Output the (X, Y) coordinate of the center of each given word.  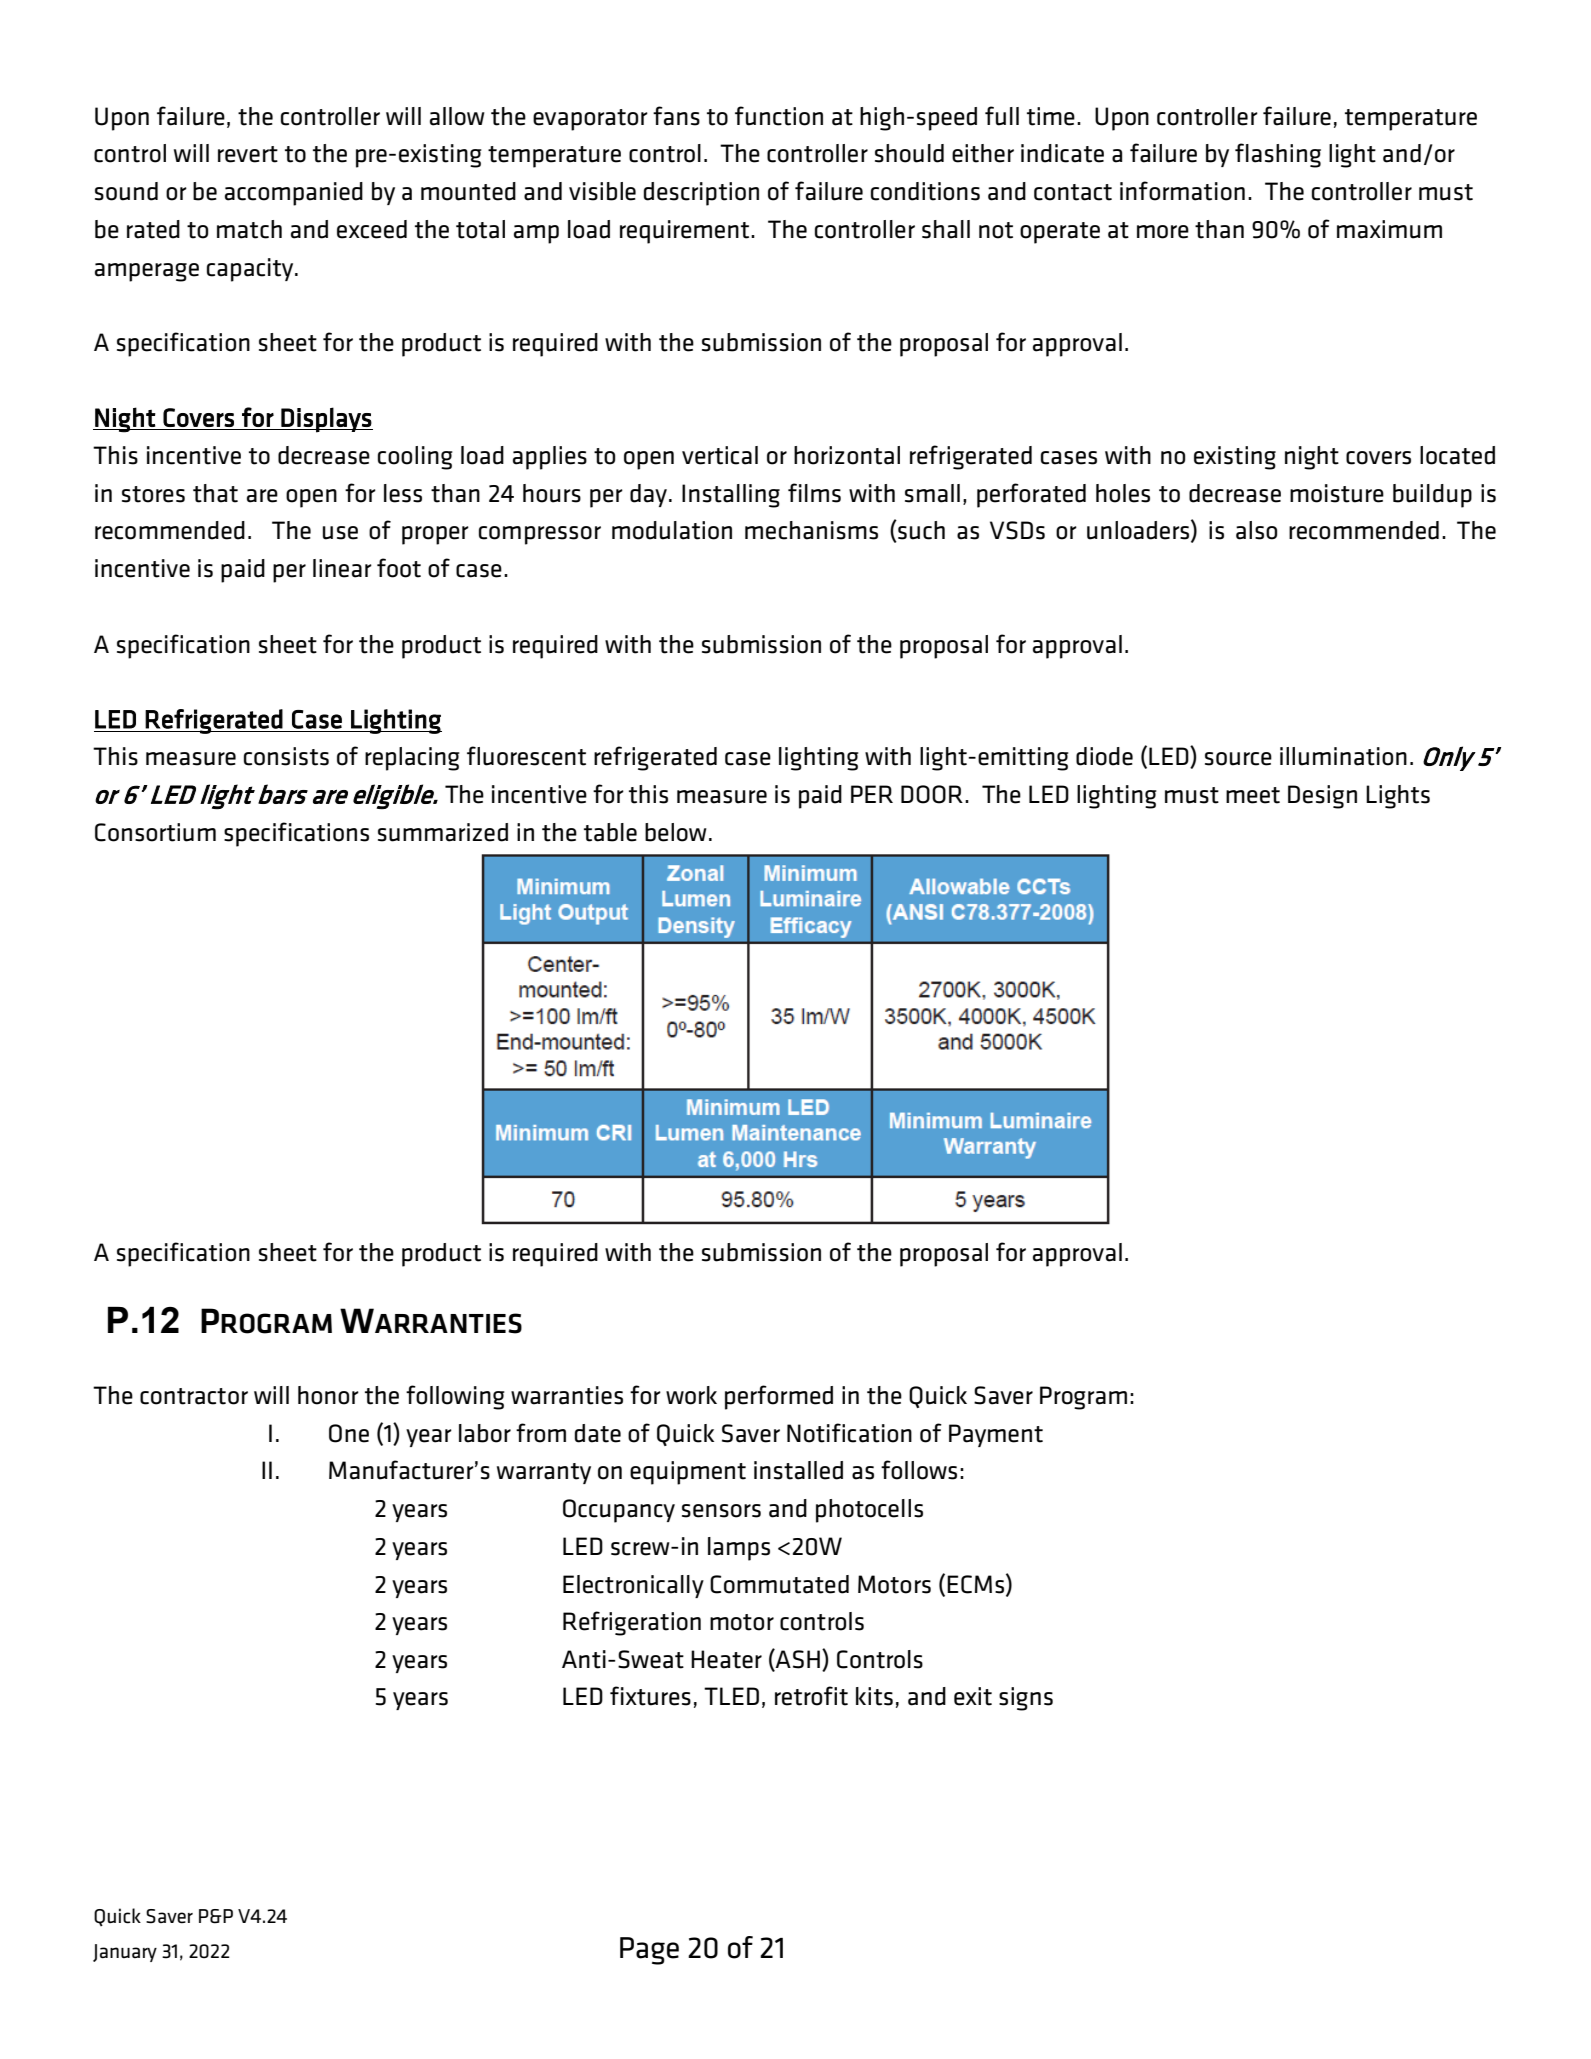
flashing (1278, 155)
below (676, 832)
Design (1322, 797)
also (1256, 530)
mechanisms (811, 530)
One (349, 1433)
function (779, 116)
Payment (996, 1435)
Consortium (155, 832)
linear (342, 568)
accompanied (294, 194)
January (125, 1953)
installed (798, 1470)
